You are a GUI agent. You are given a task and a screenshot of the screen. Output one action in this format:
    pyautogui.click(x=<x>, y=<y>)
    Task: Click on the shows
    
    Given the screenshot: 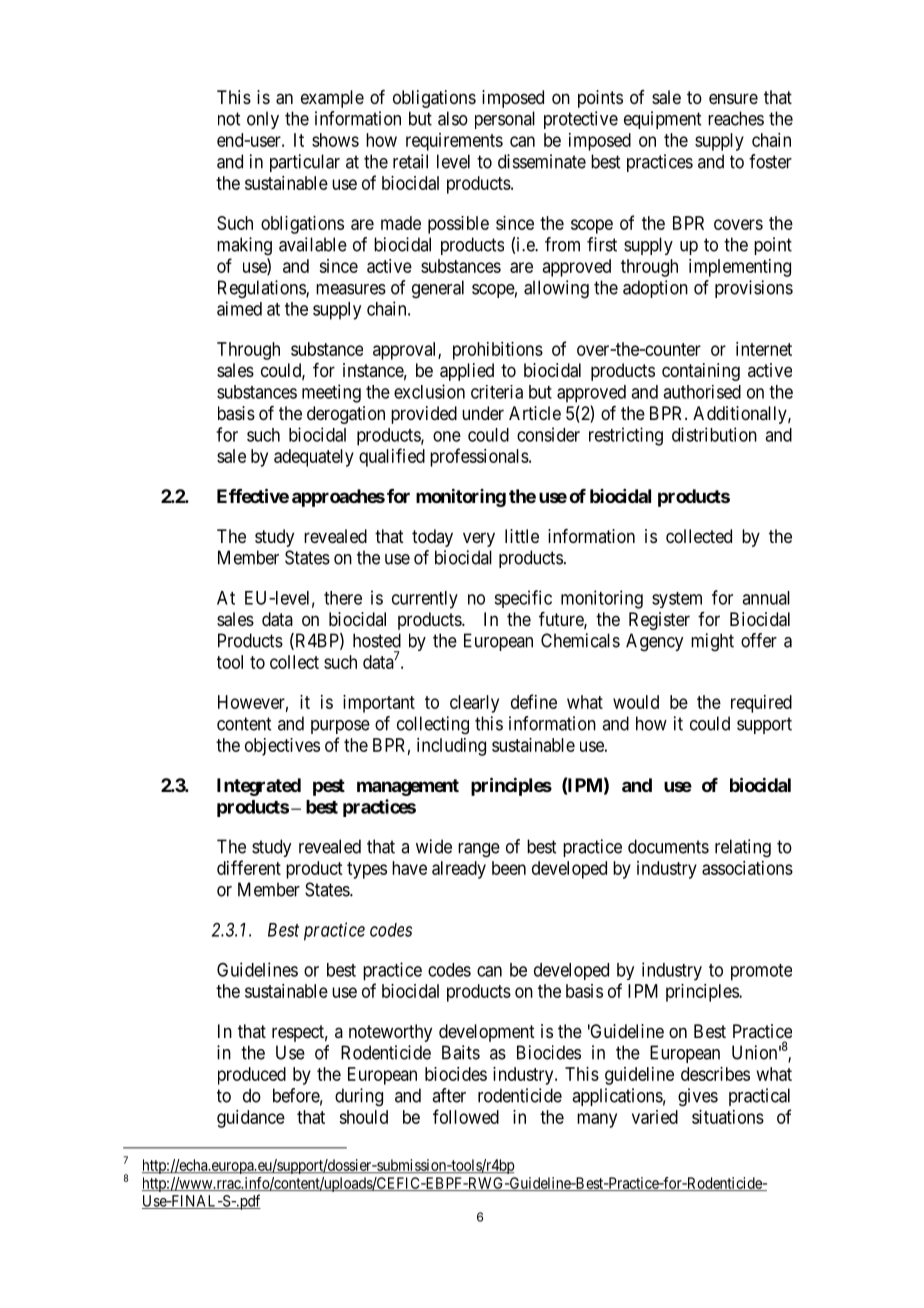 What is the action you would take?
    pyautogui.click(x=335, y=140)
